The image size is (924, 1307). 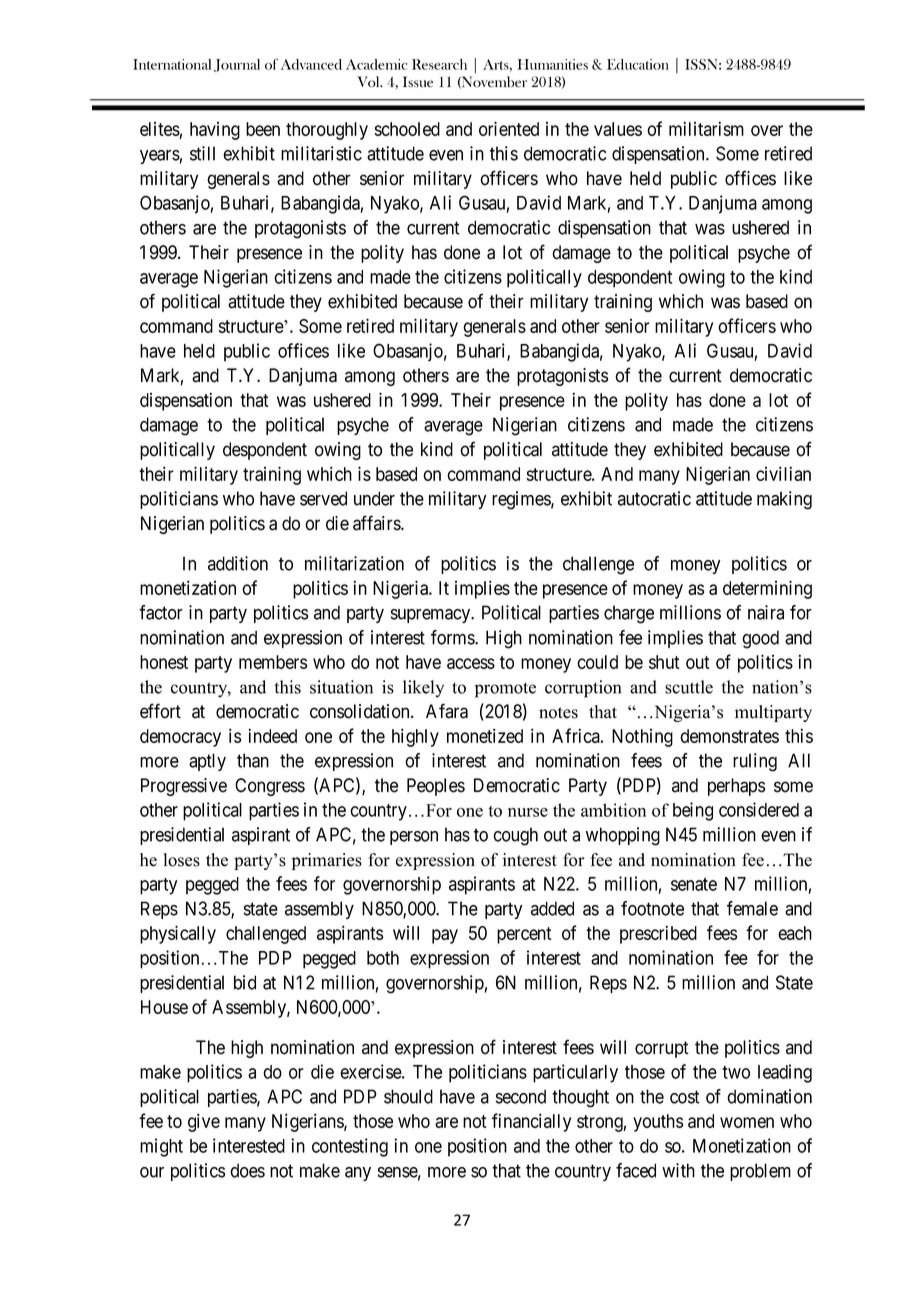 I want to click on perhaps, so click(x=736, y=787).
